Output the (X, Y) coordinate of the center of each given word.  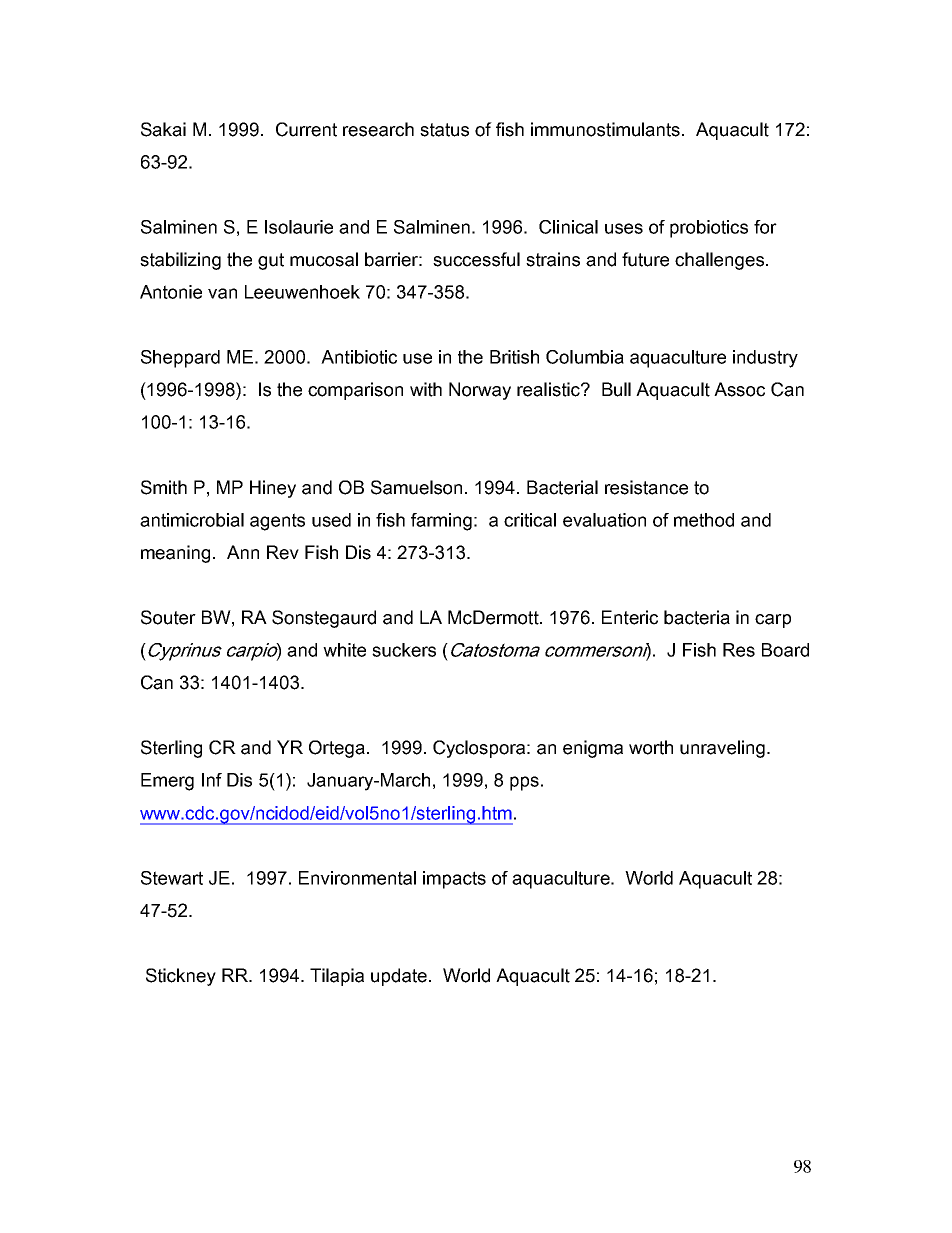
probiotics (709, 229)
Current (306, 129)
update (399, 977)
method (704, 520)
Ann (243, 552)
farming (441, 522)
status (444, 130)
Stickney (181, 977)
